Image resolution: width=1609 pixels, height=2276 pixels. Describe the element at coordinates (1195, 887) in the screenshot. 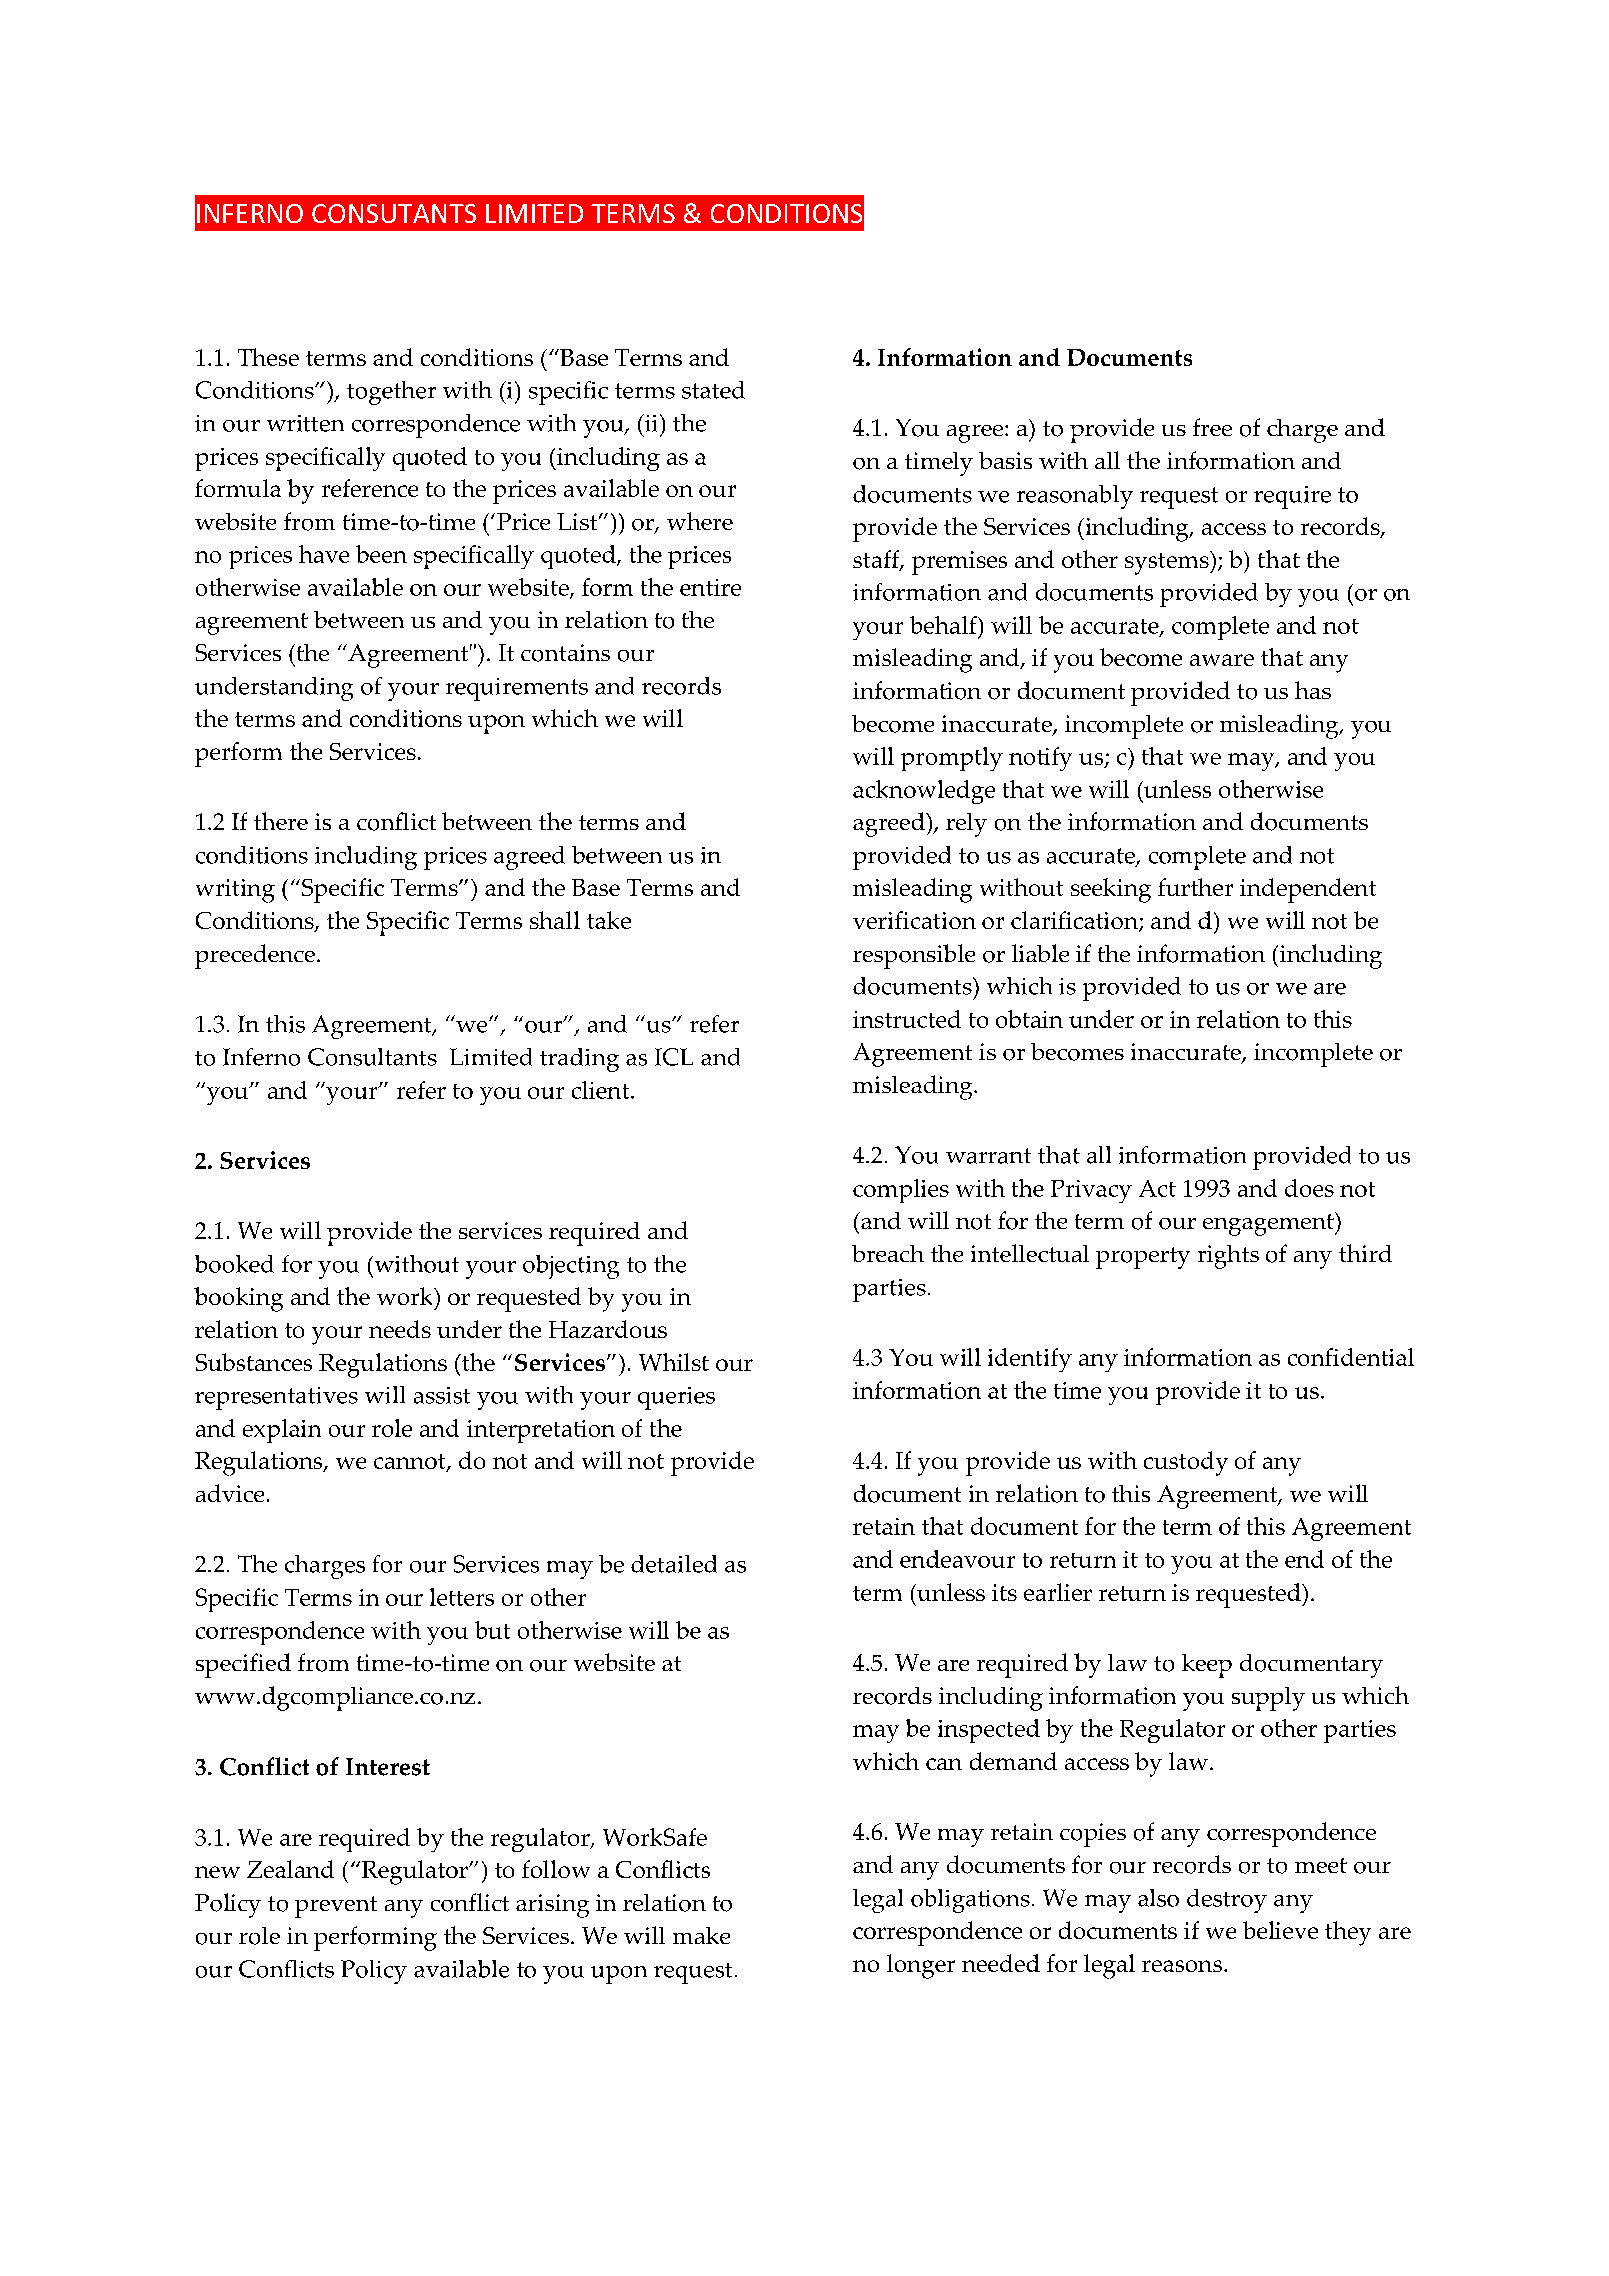

I see `further` at that location.
